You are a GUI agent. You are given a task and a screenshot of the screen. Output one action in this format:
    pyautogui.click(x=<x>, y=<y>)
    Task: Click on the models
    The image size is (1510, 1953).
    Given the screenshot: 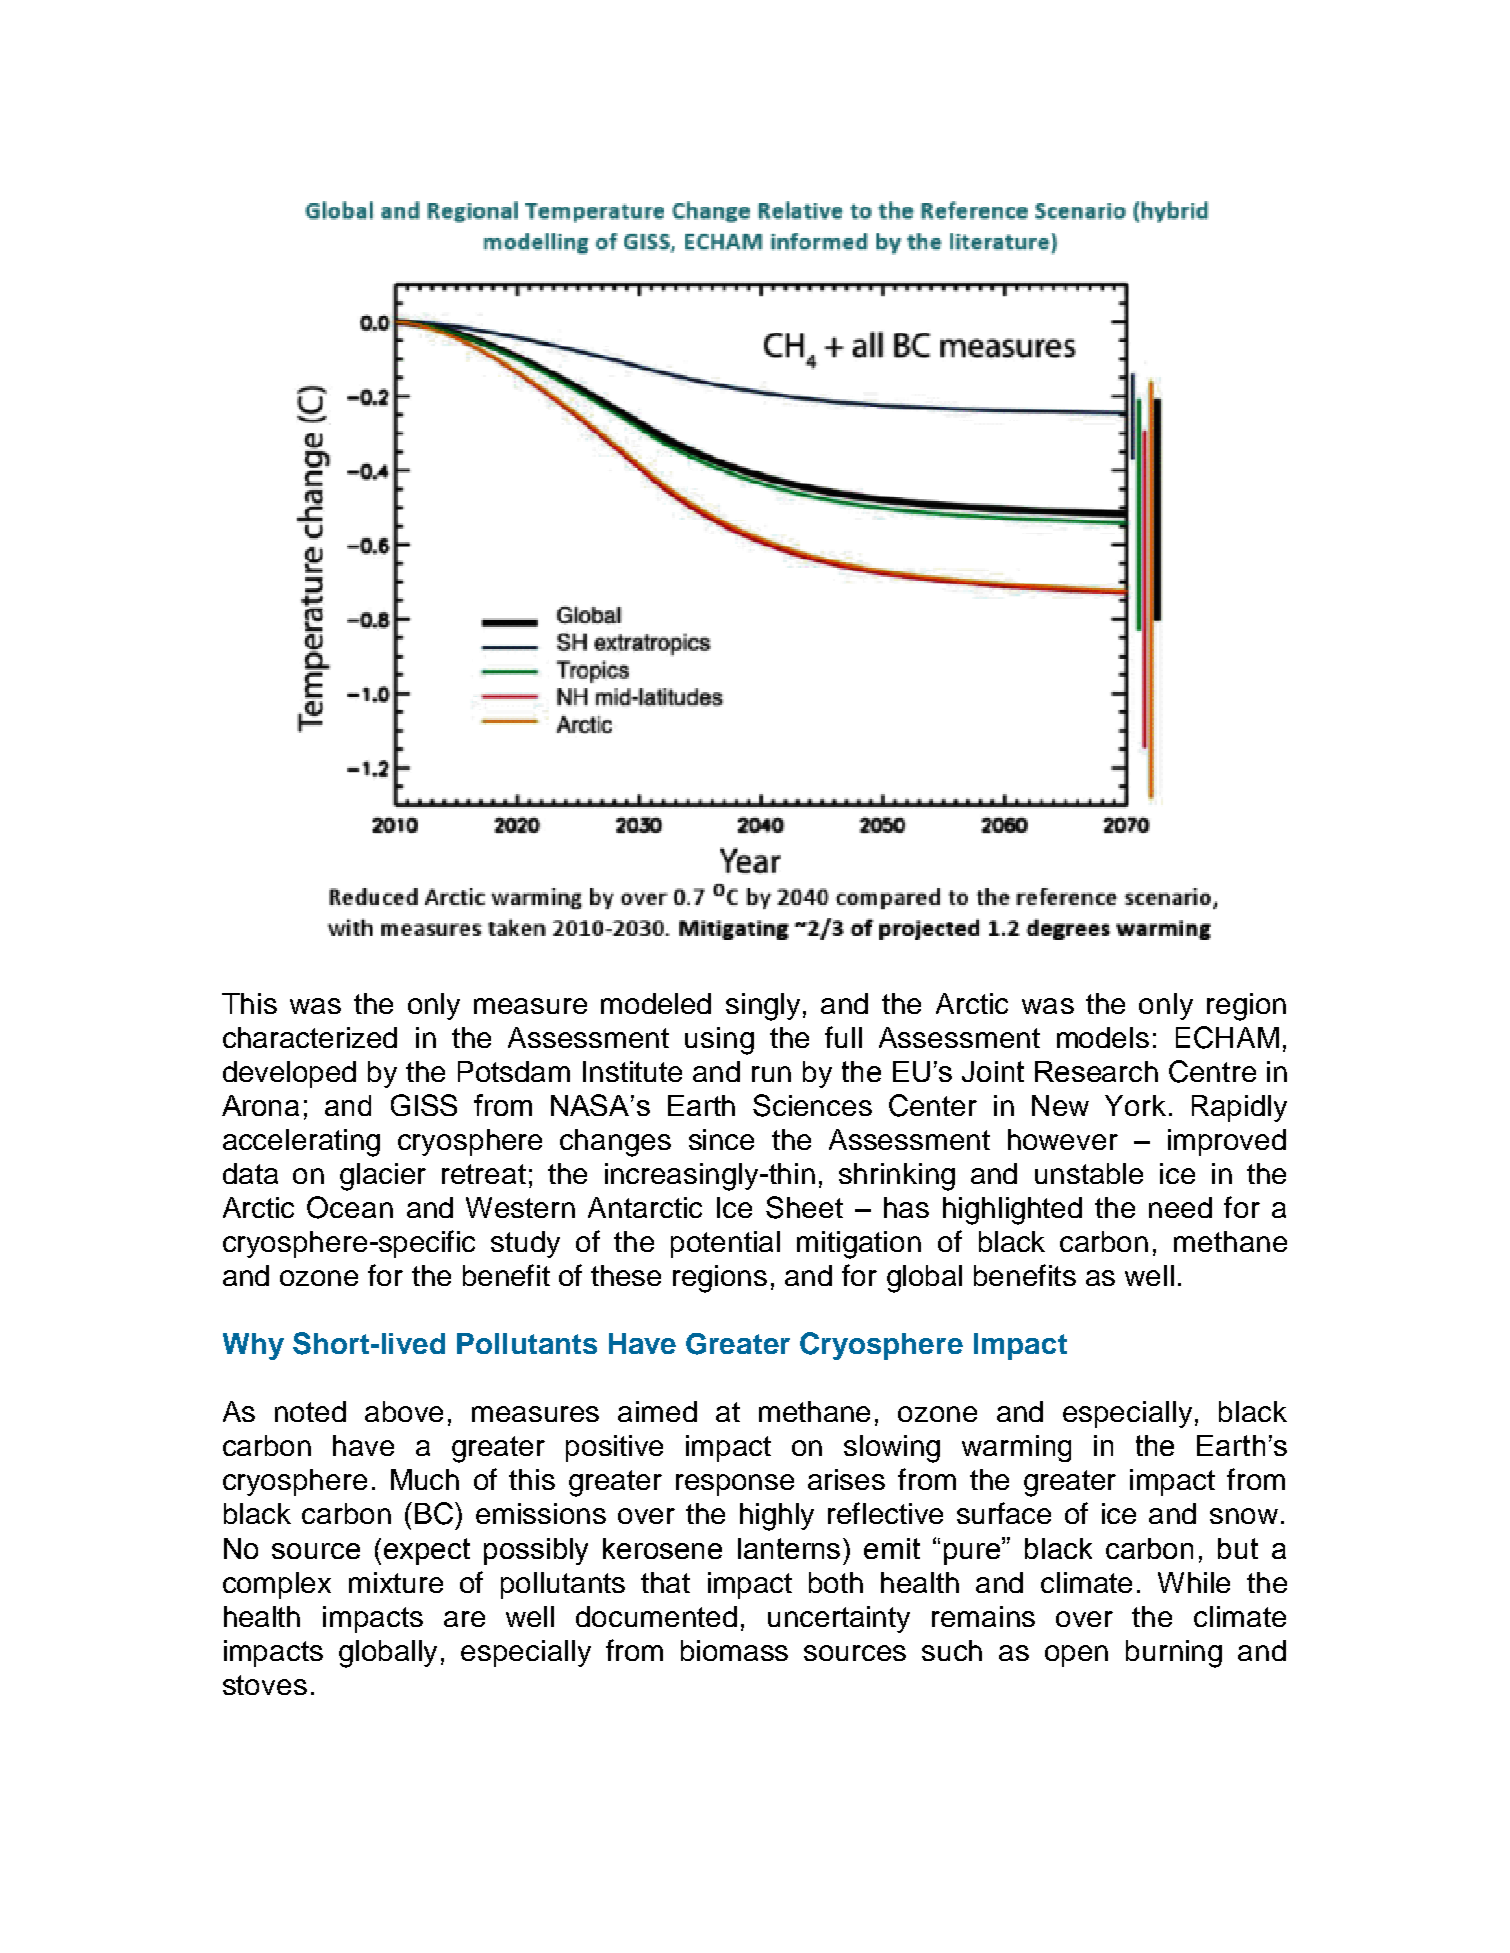 What is the action you would take?
    pyautogui.click(x=1103, y=1037)
